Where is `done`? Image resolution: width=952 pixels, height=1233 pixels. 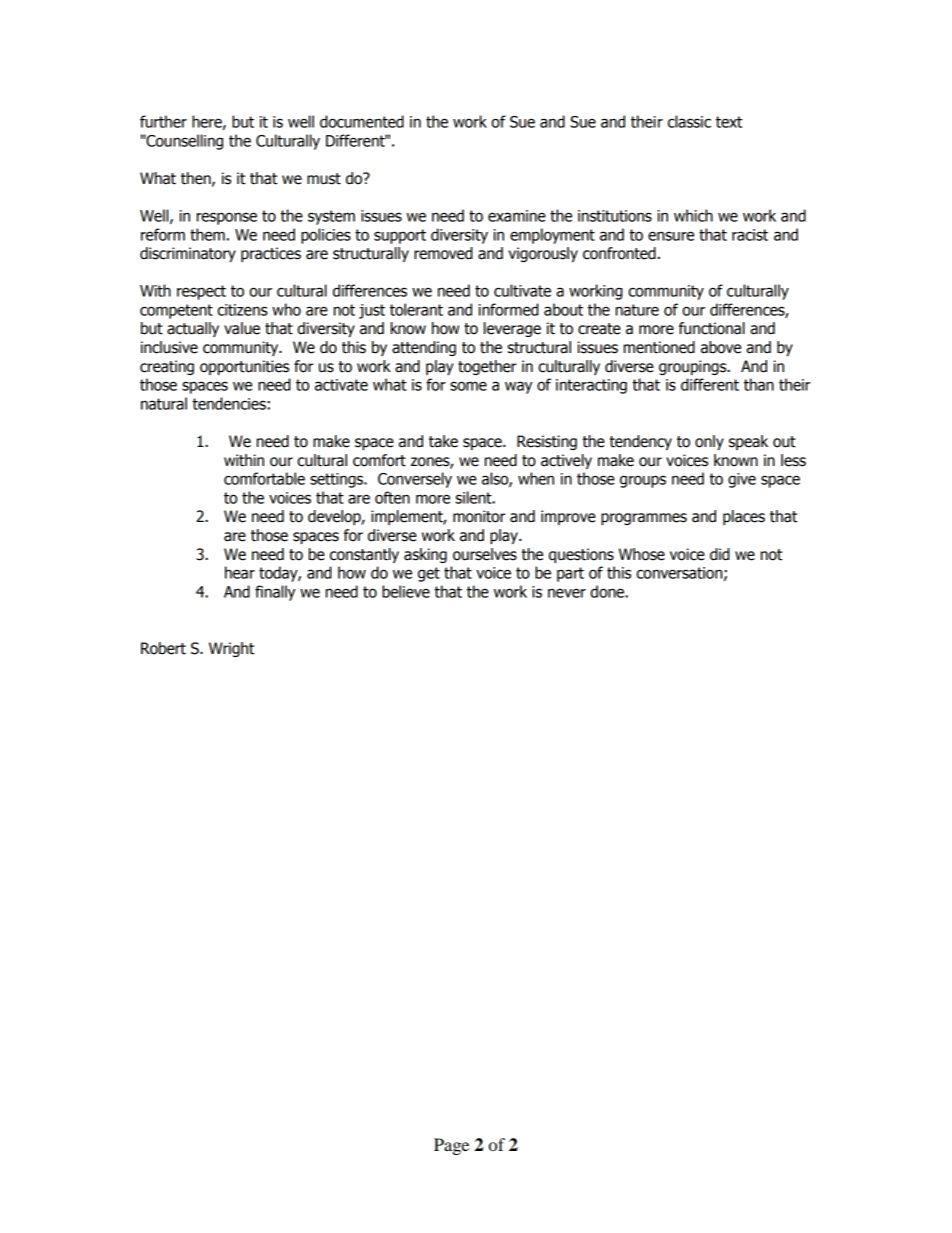
done is located at coordinates (608, 591).
